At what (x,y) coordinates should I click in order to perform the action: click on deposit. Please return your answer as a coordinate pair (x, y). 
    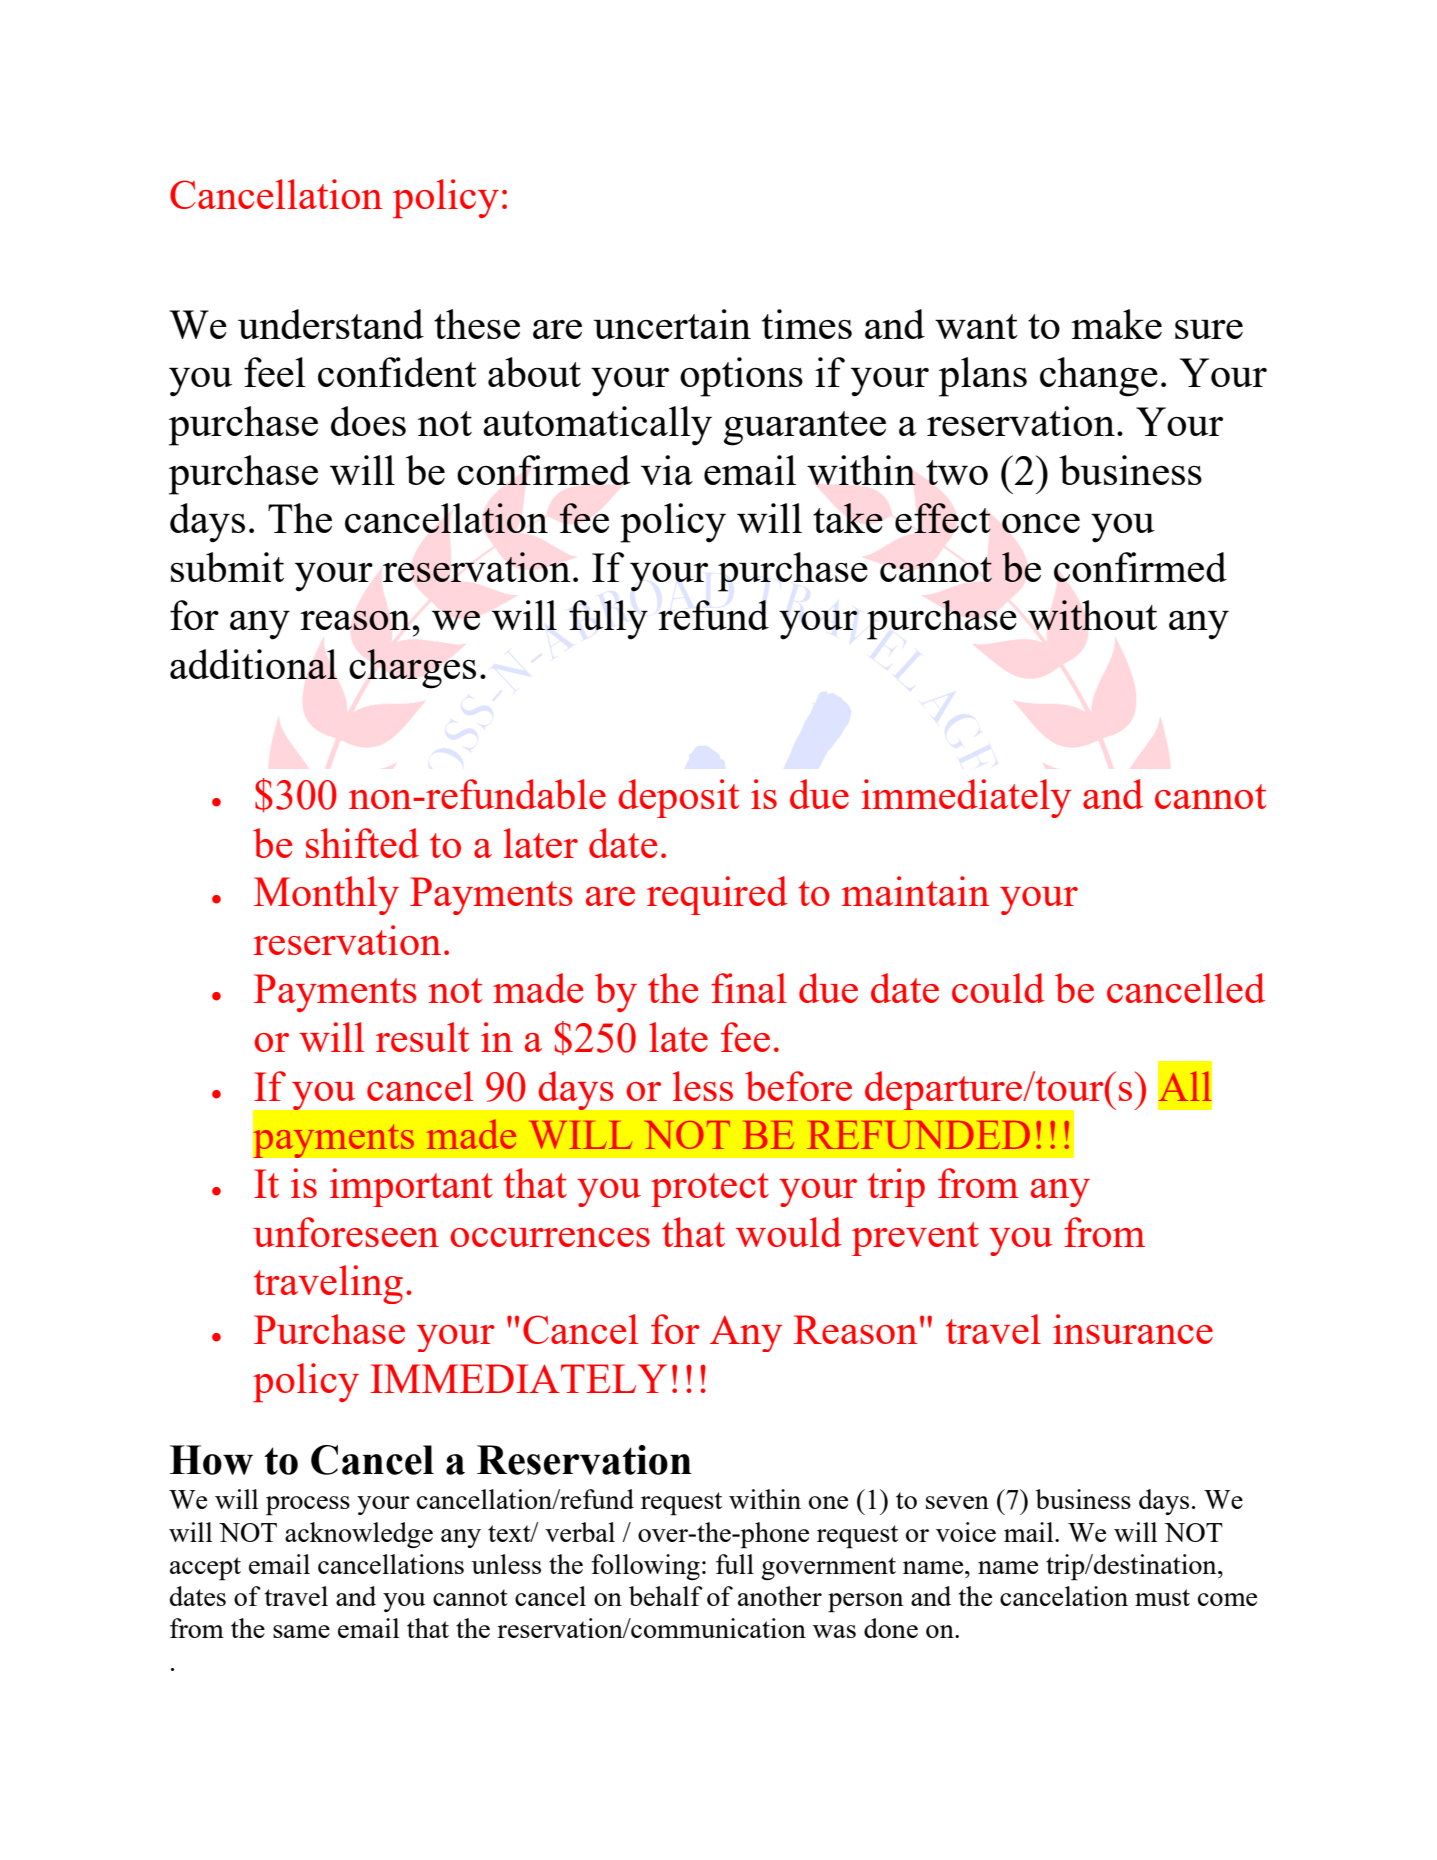
    Looking at the image, I should click on (678, 798).
